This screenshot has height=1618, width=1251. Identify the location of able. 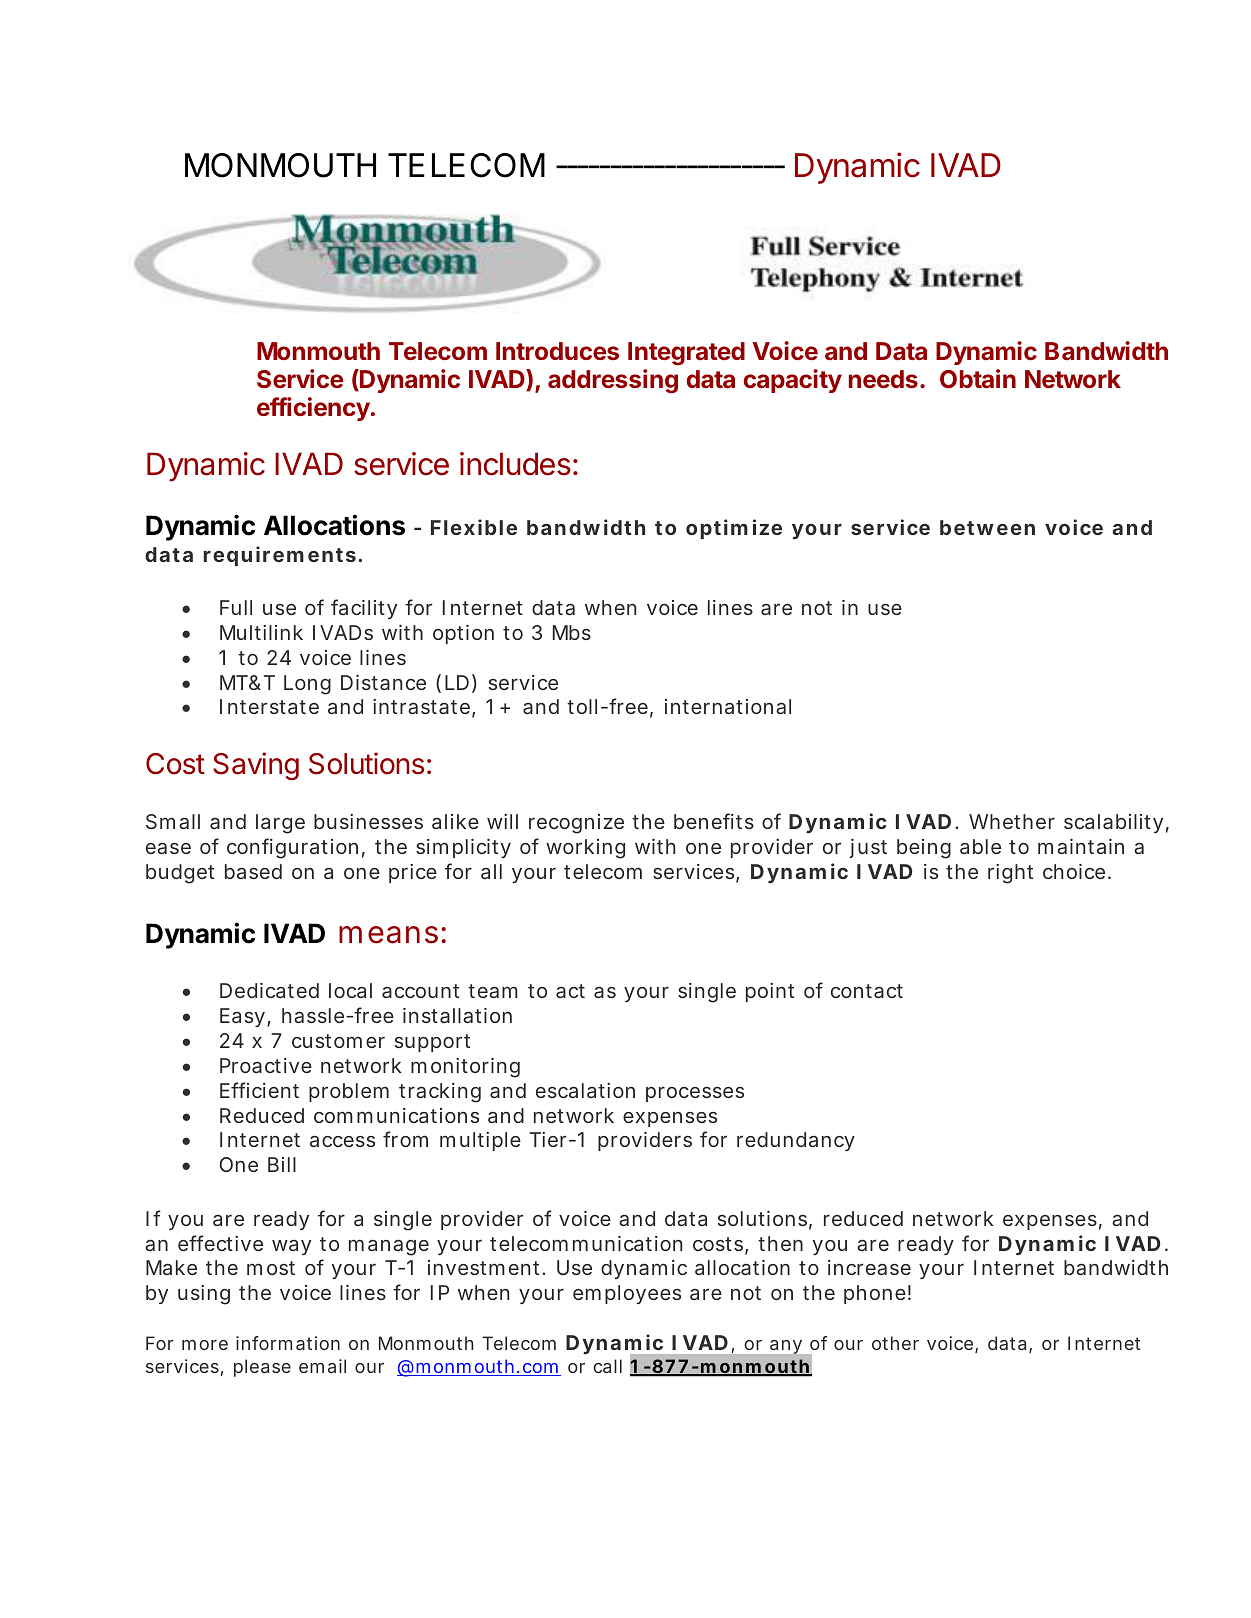
(980, 846).
